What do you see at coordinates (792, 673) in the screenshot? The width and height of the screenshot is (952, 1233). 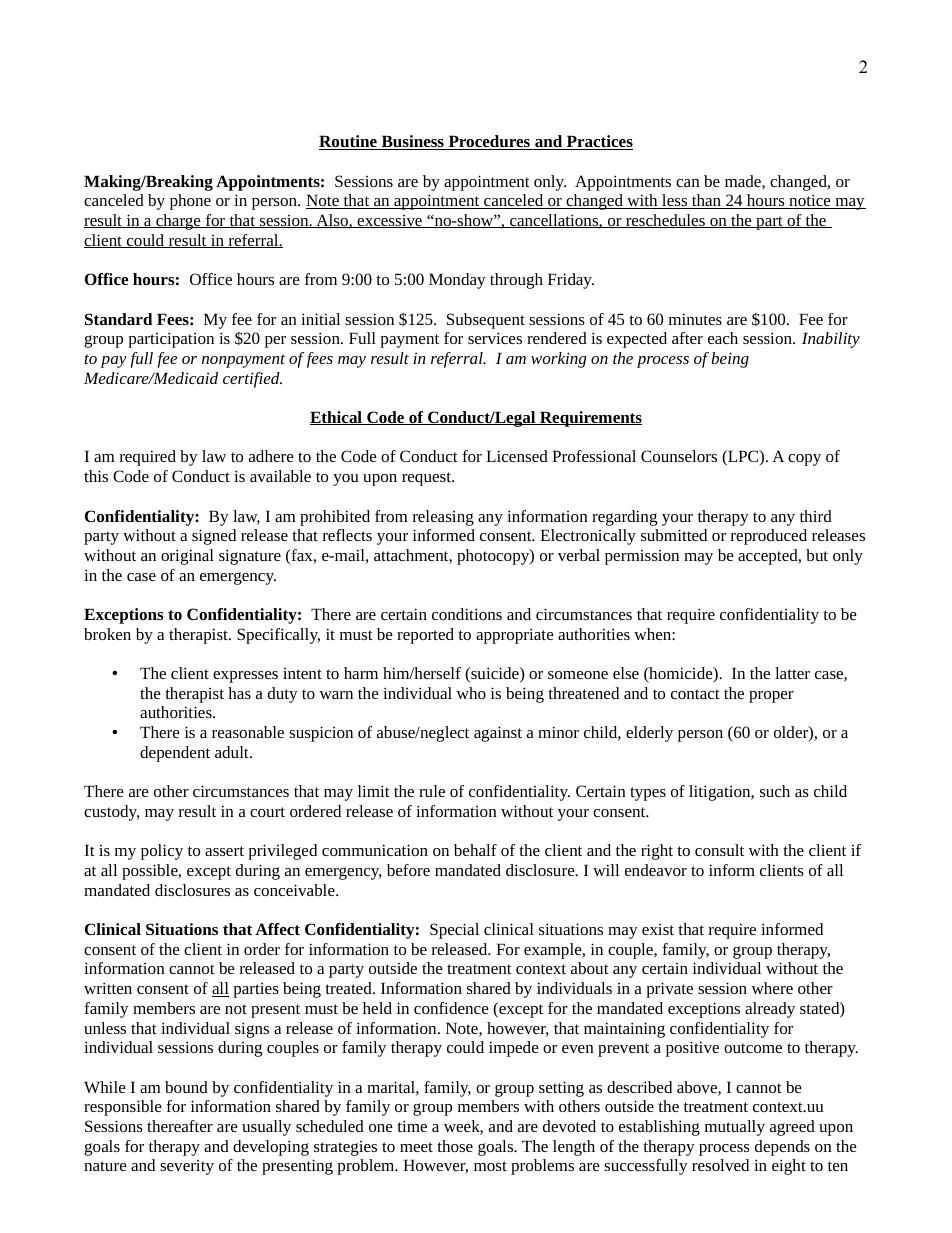 I see `latter` at bounding box center [792, 673].
